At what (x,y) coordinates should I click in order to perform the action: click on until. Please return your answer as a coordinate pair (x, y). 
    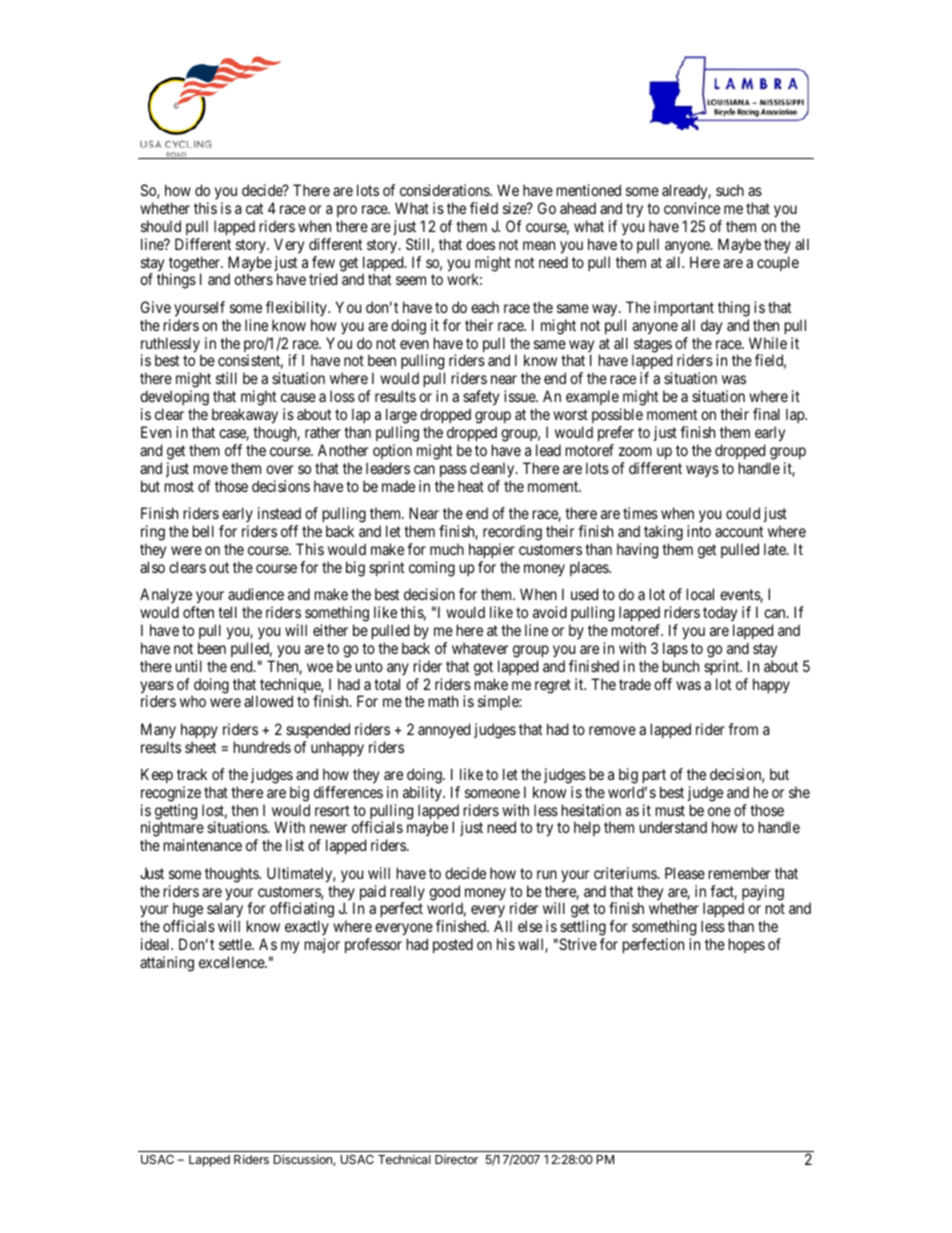
    Looking at the image, I should click on (189, 666).
